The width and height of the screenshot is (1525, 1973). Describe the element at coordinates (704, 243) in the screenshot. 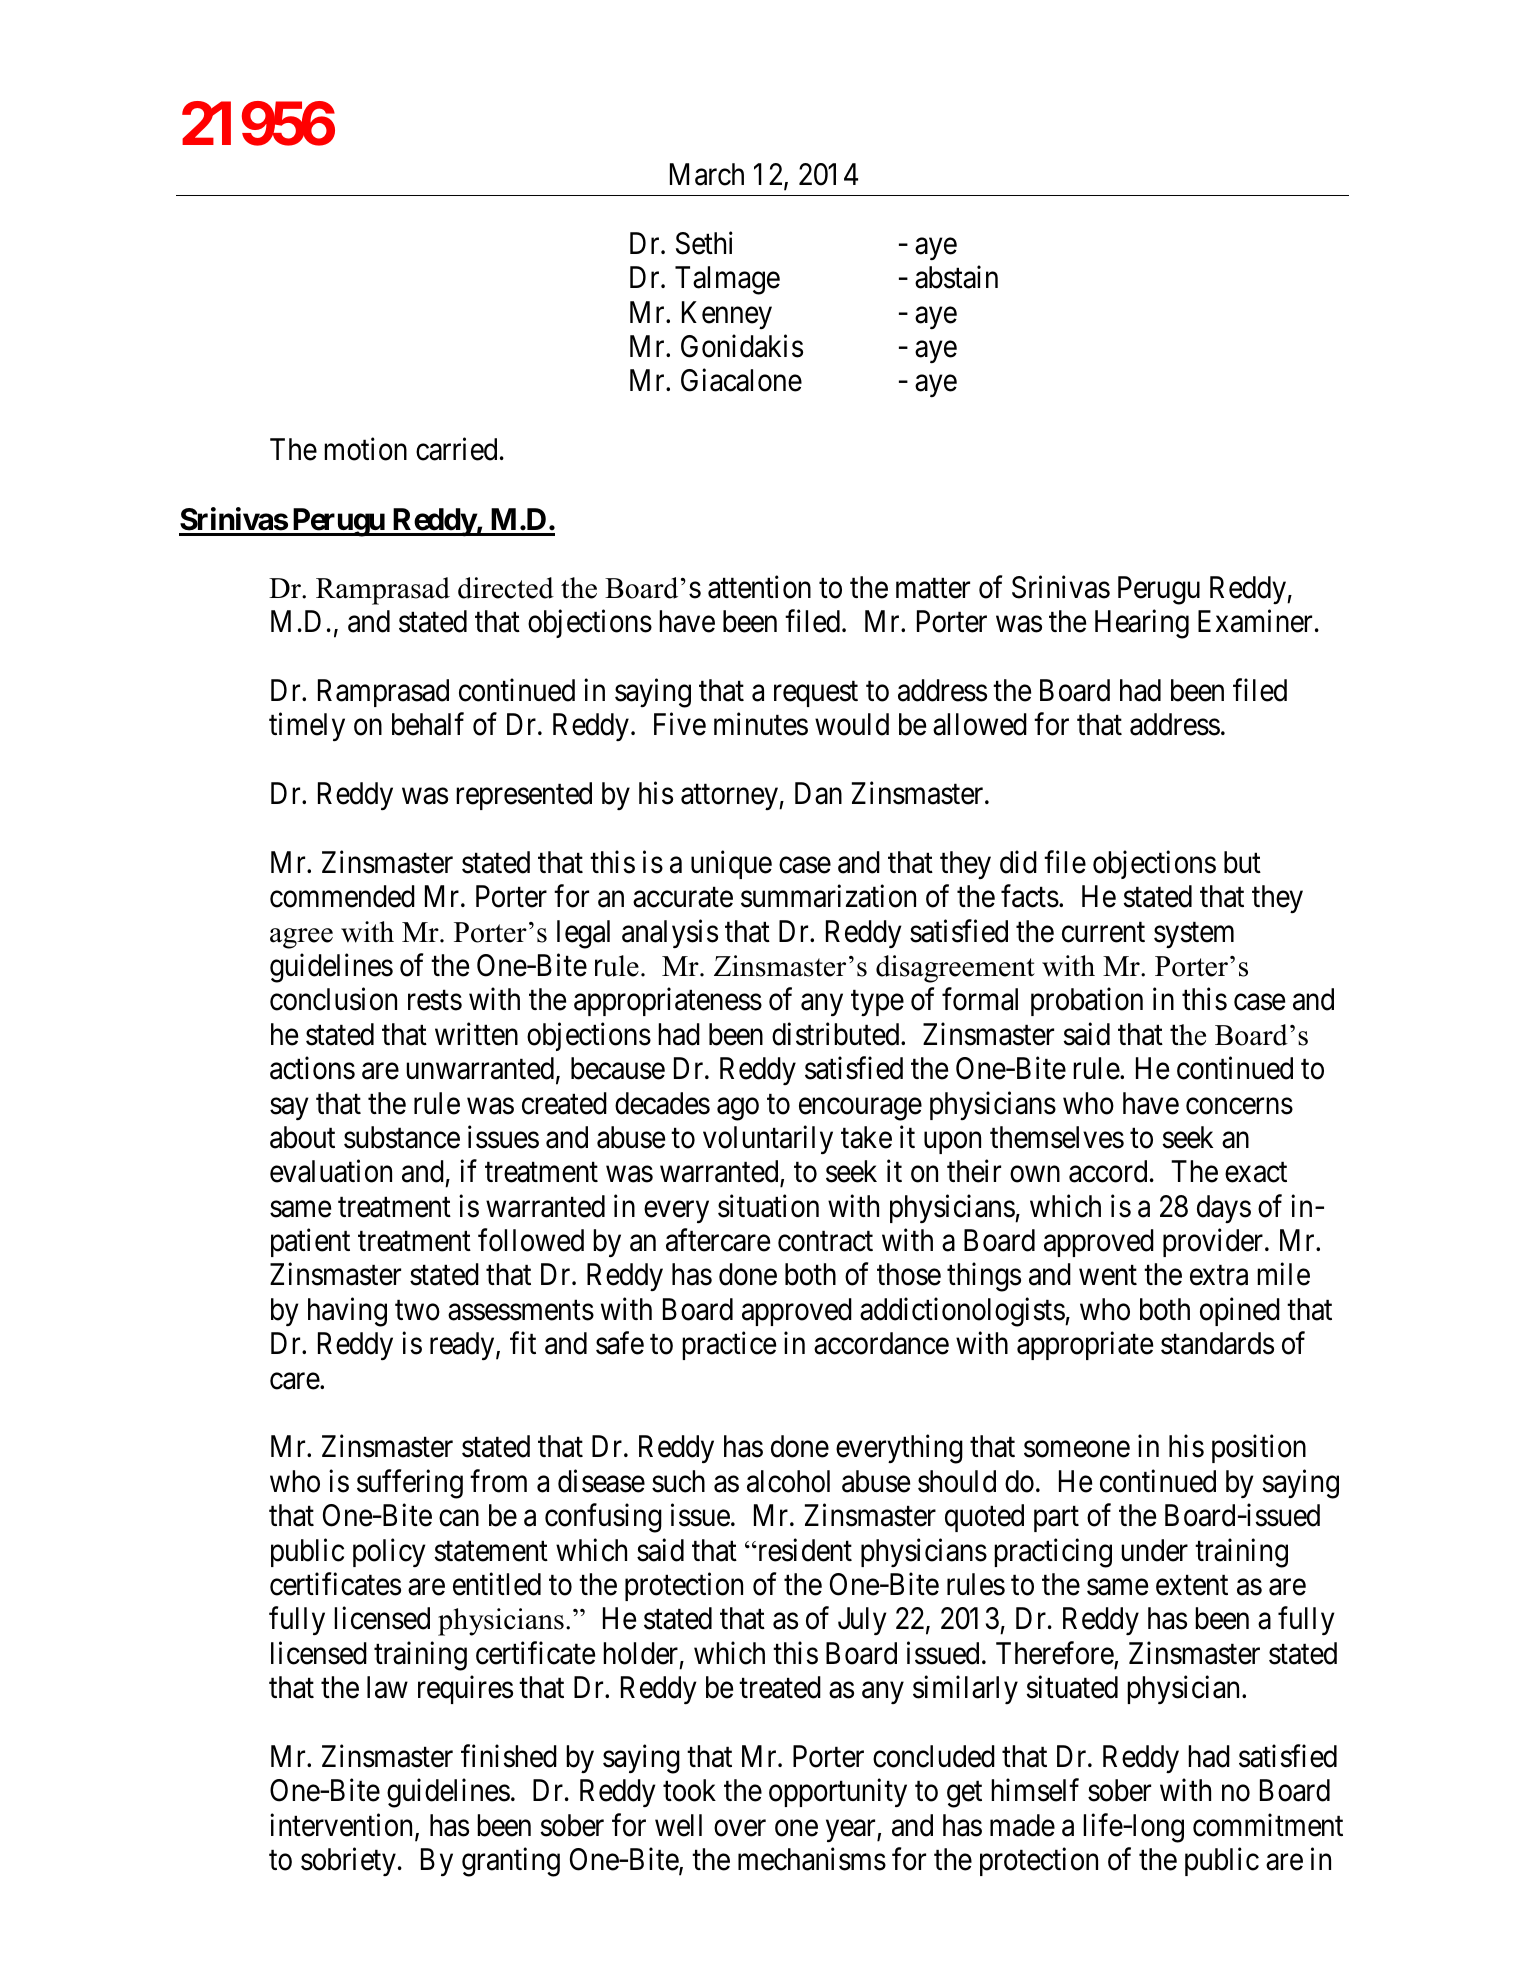

I see `Sethi` at that location.
